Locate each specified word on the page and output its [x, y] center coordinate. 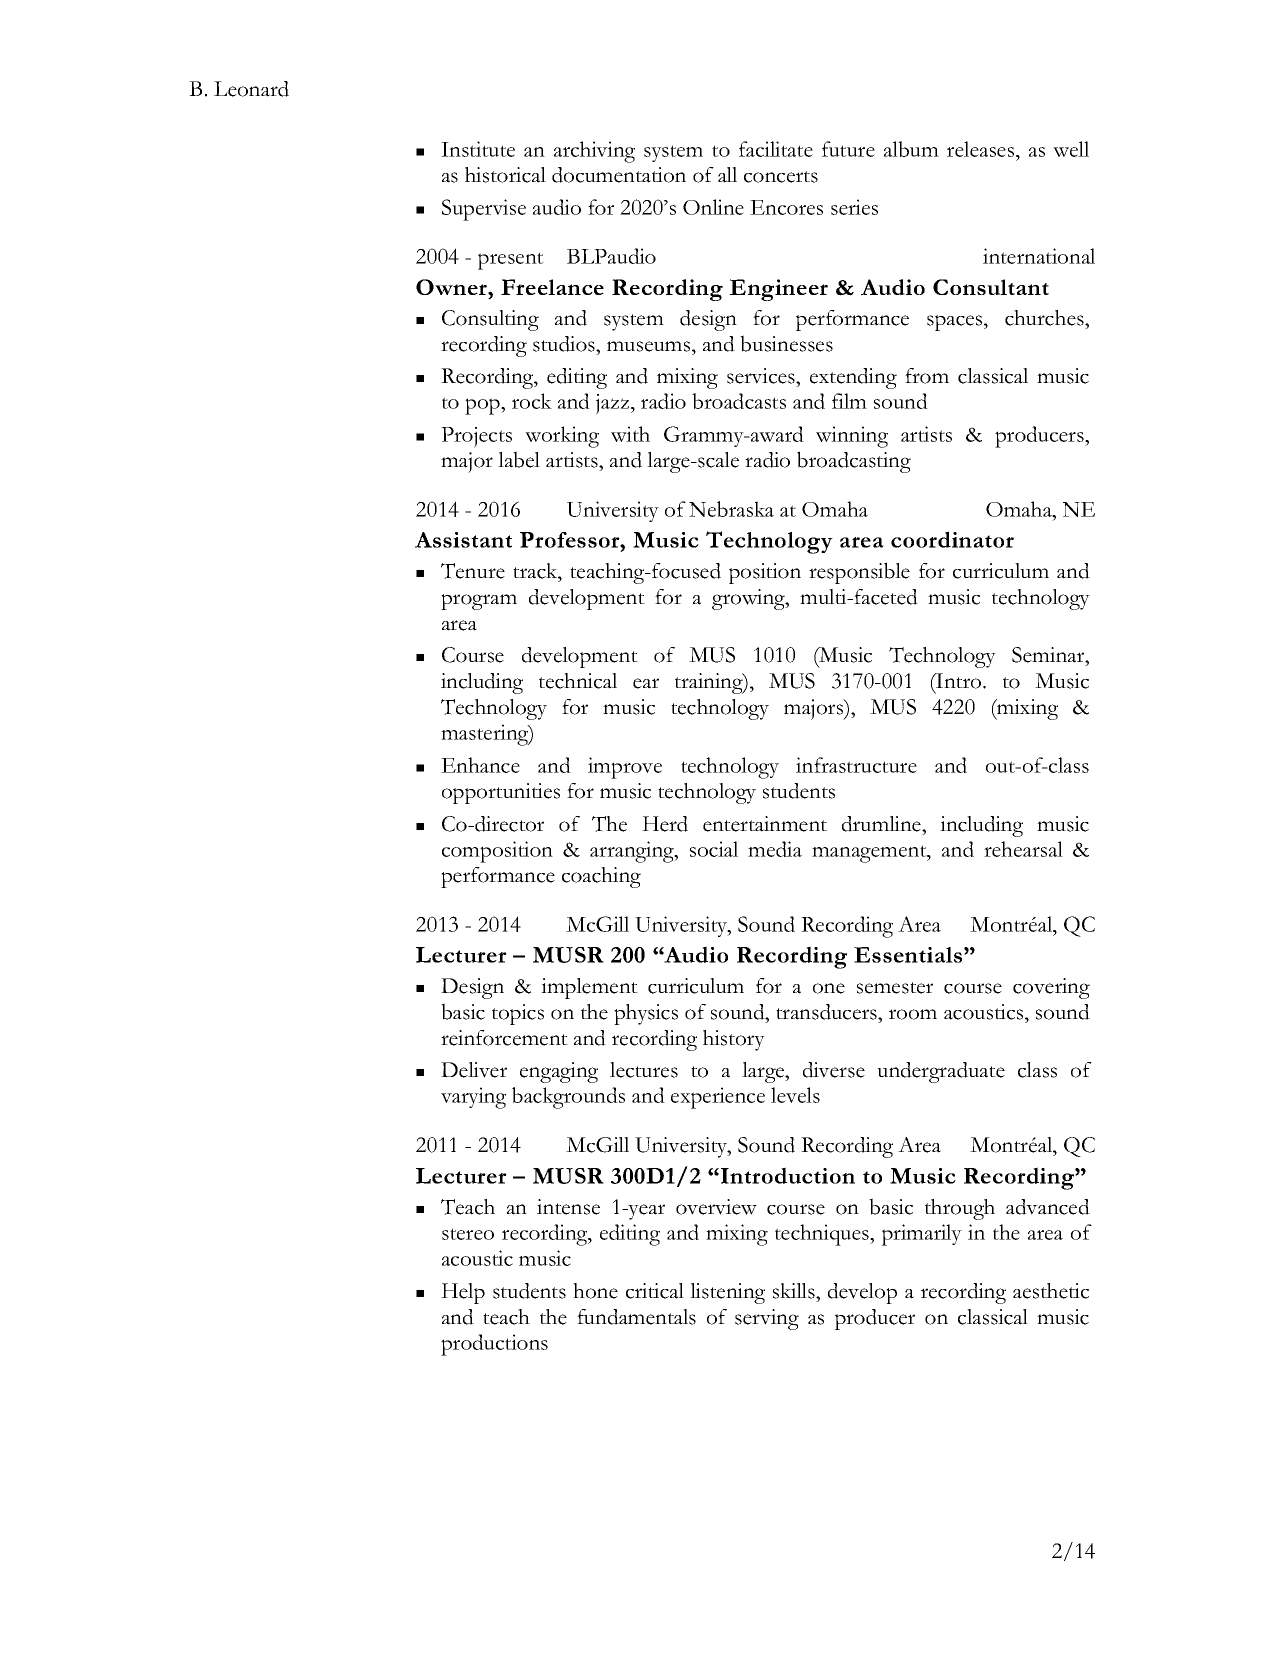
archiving [594, 152]
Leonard [251, 89]
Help [463, 1293]
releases [982, 149]
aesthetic [1051, 1291]
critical [655, 1291]
